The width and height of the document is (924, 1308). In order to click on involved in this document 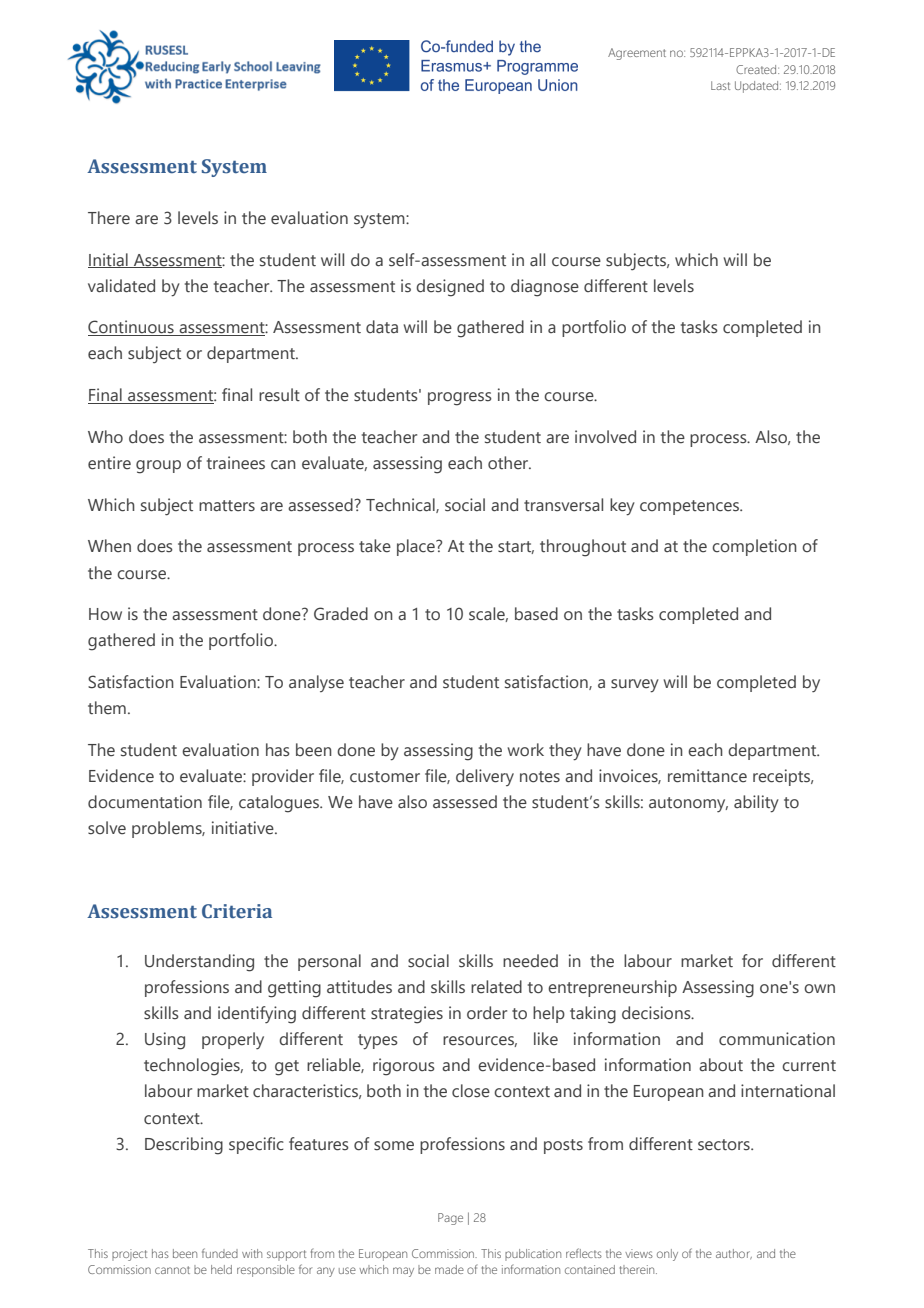, I will do `click(605, 437)`.
